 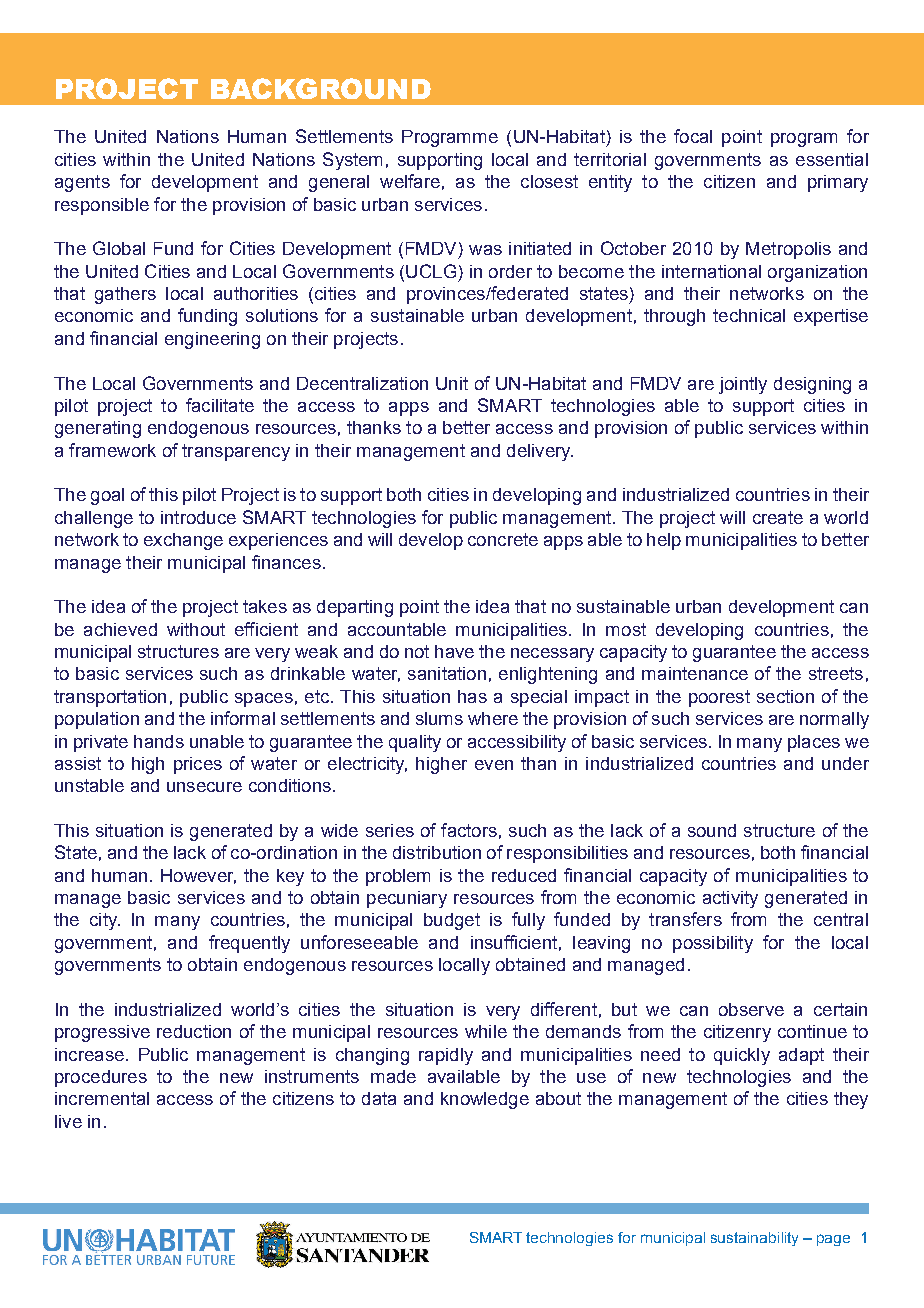 What do you see at coordinates (410, 181) in the page?
I see `welfare` at bounding box center [410, 181].
